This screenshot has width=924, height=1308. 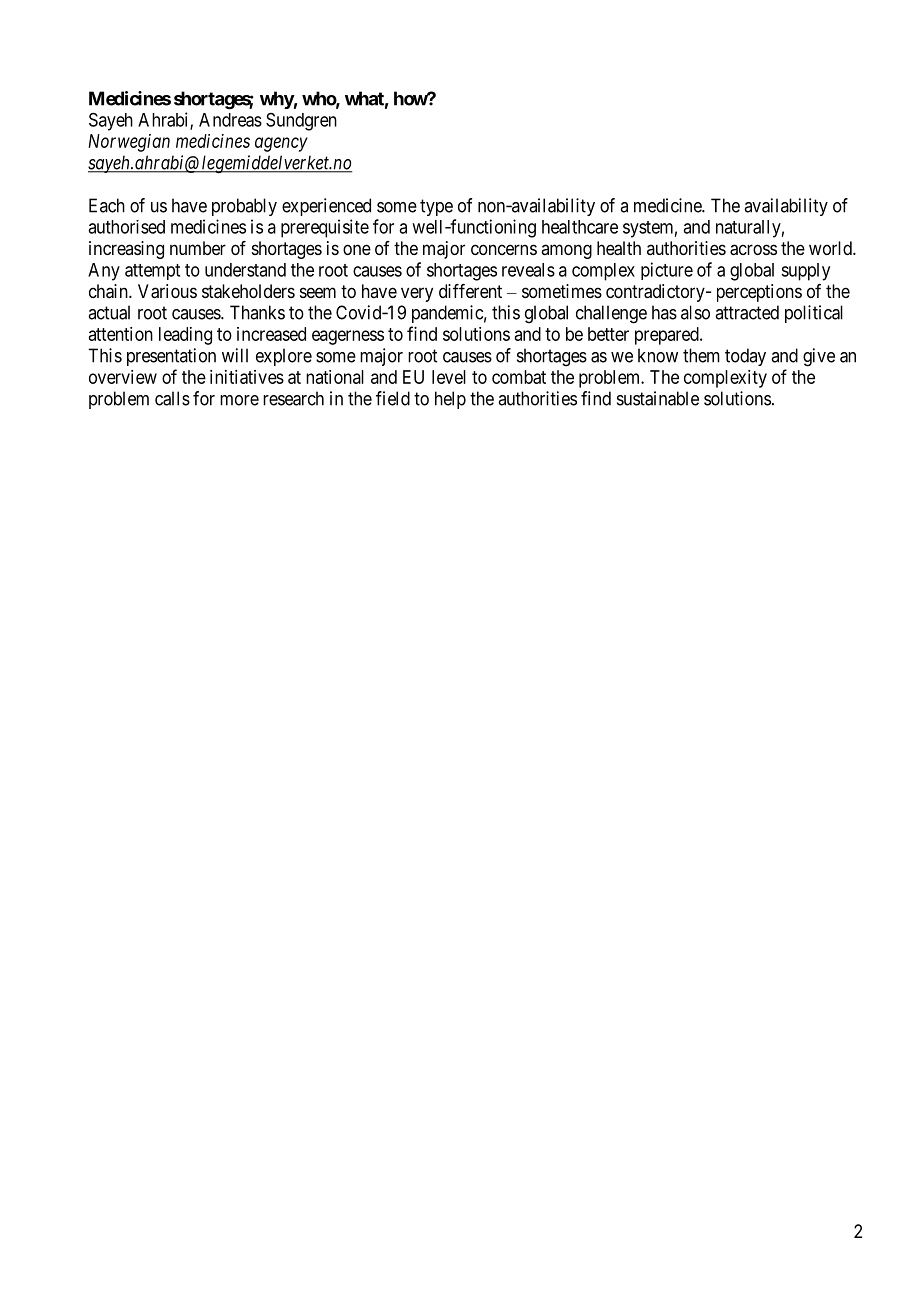 What do you see at coordinates (172, 398) in the screenshot?
I see `calls` at bounding box center [172, 398].
